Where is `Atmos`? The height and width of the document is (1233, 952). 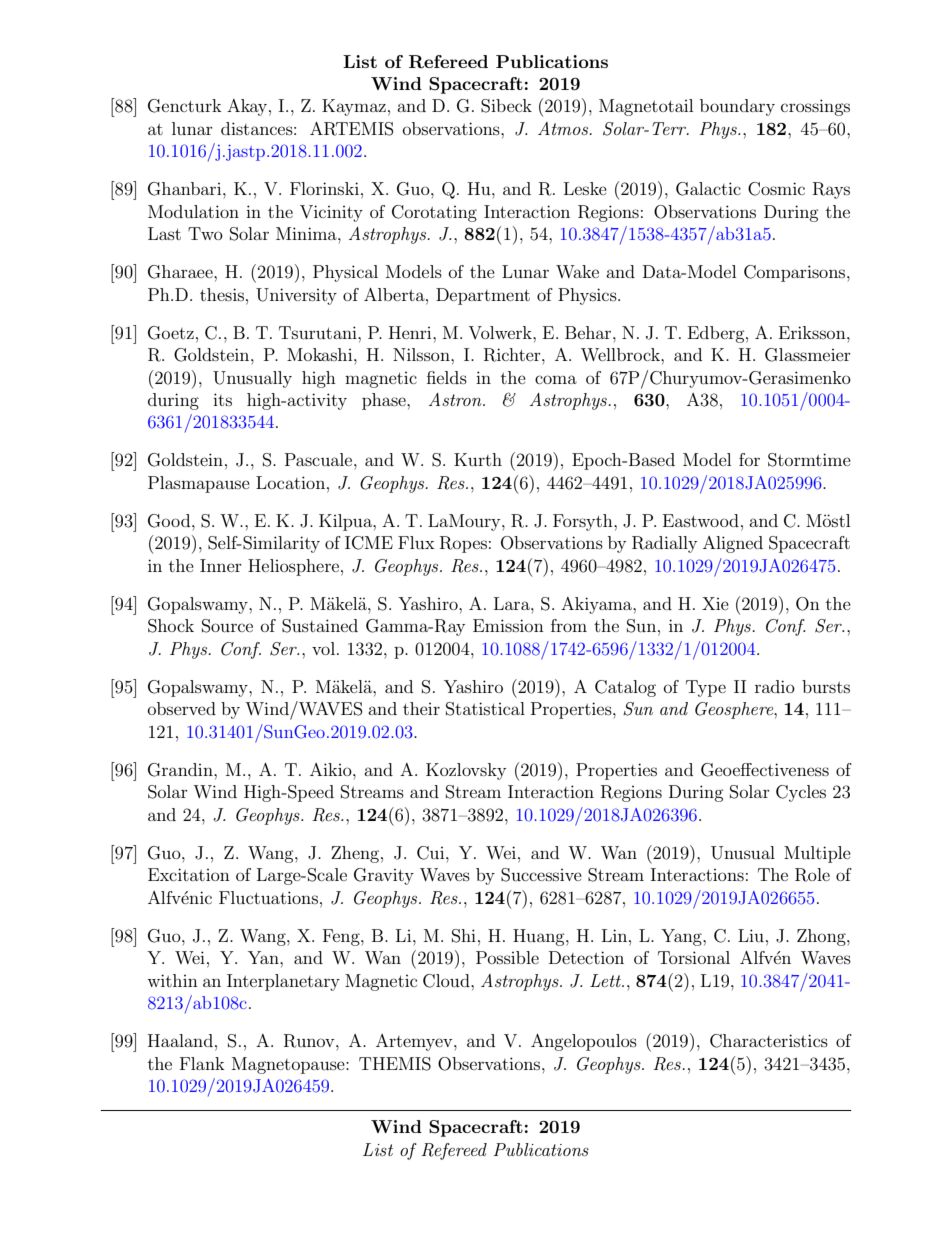
Atmos is located at coordinates (564, 128).
